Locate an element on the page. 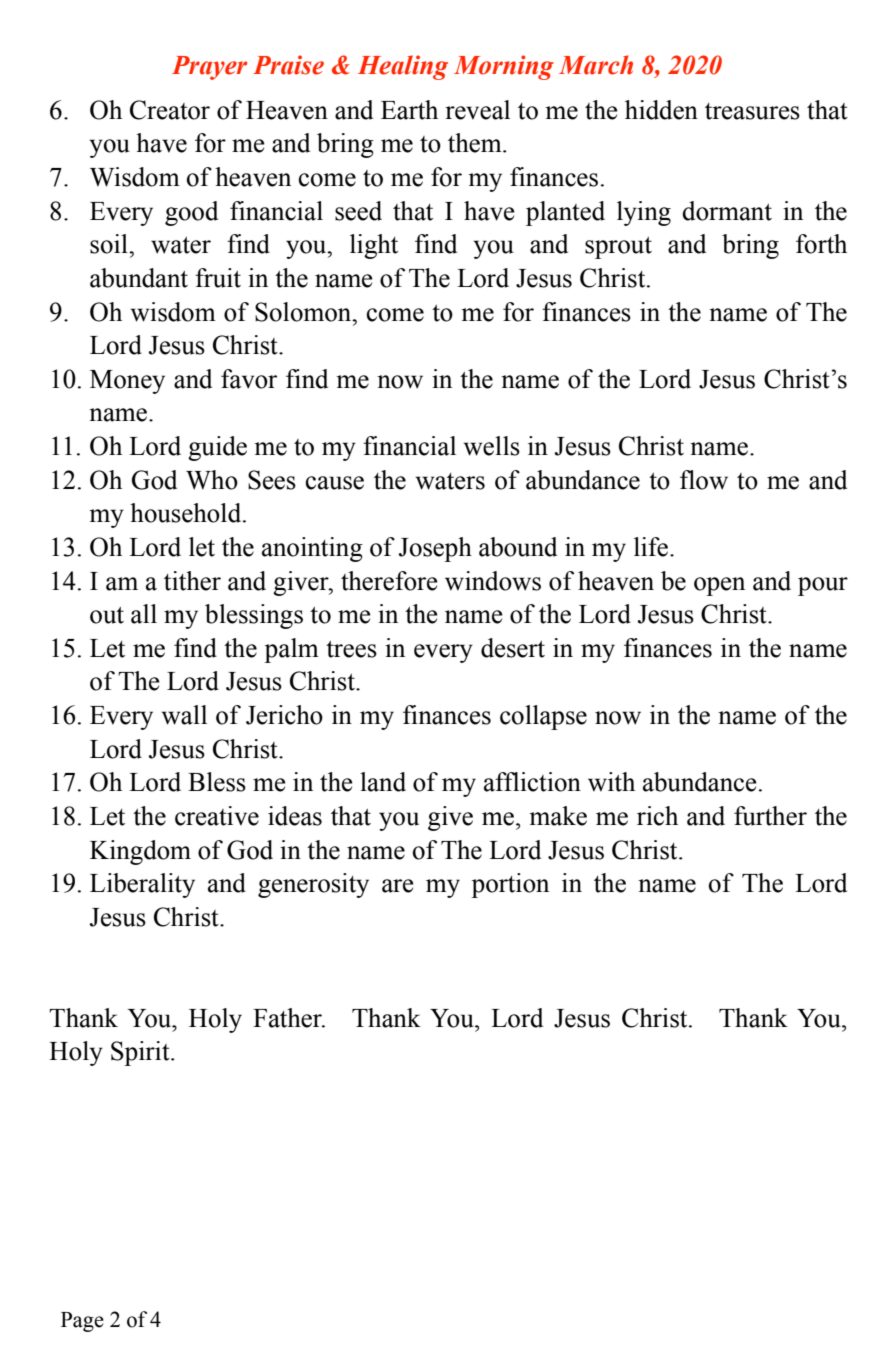  Page is located at coordinates (82, 1322).
